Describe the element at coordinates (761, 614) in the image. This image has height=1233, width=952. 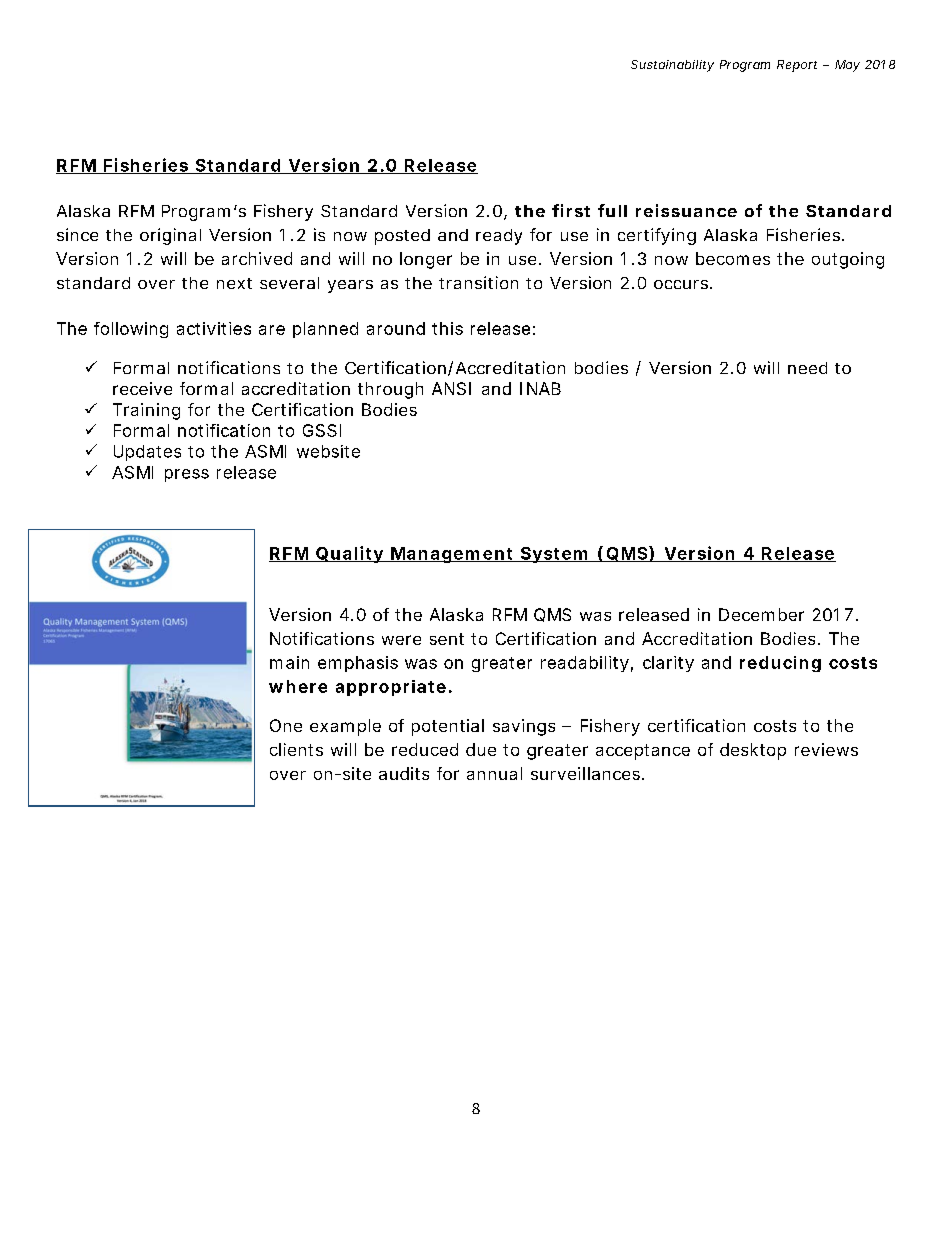
I see `December` at that location.
